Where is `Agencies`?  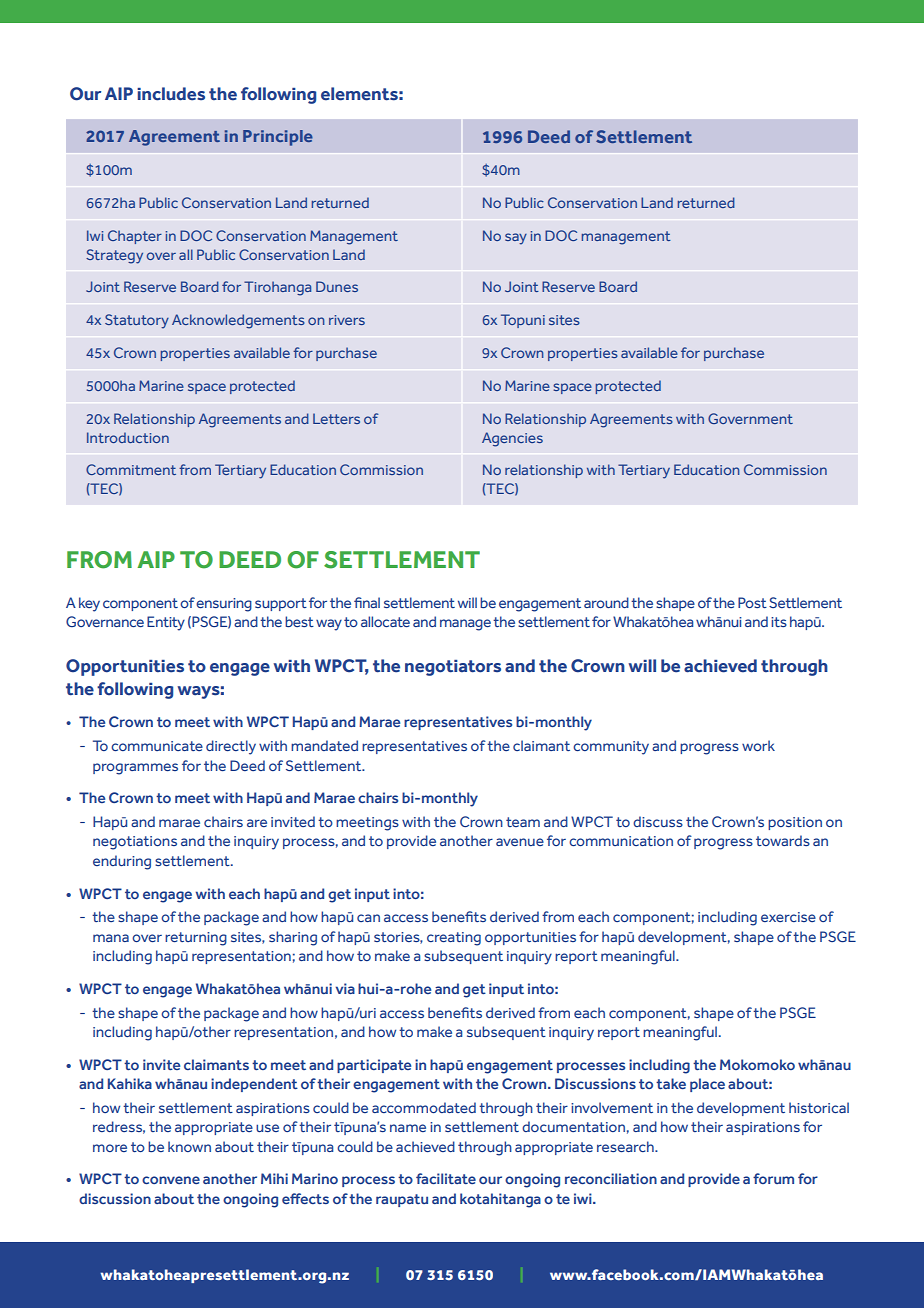
Agencies is located at coordinates (512, 439).
